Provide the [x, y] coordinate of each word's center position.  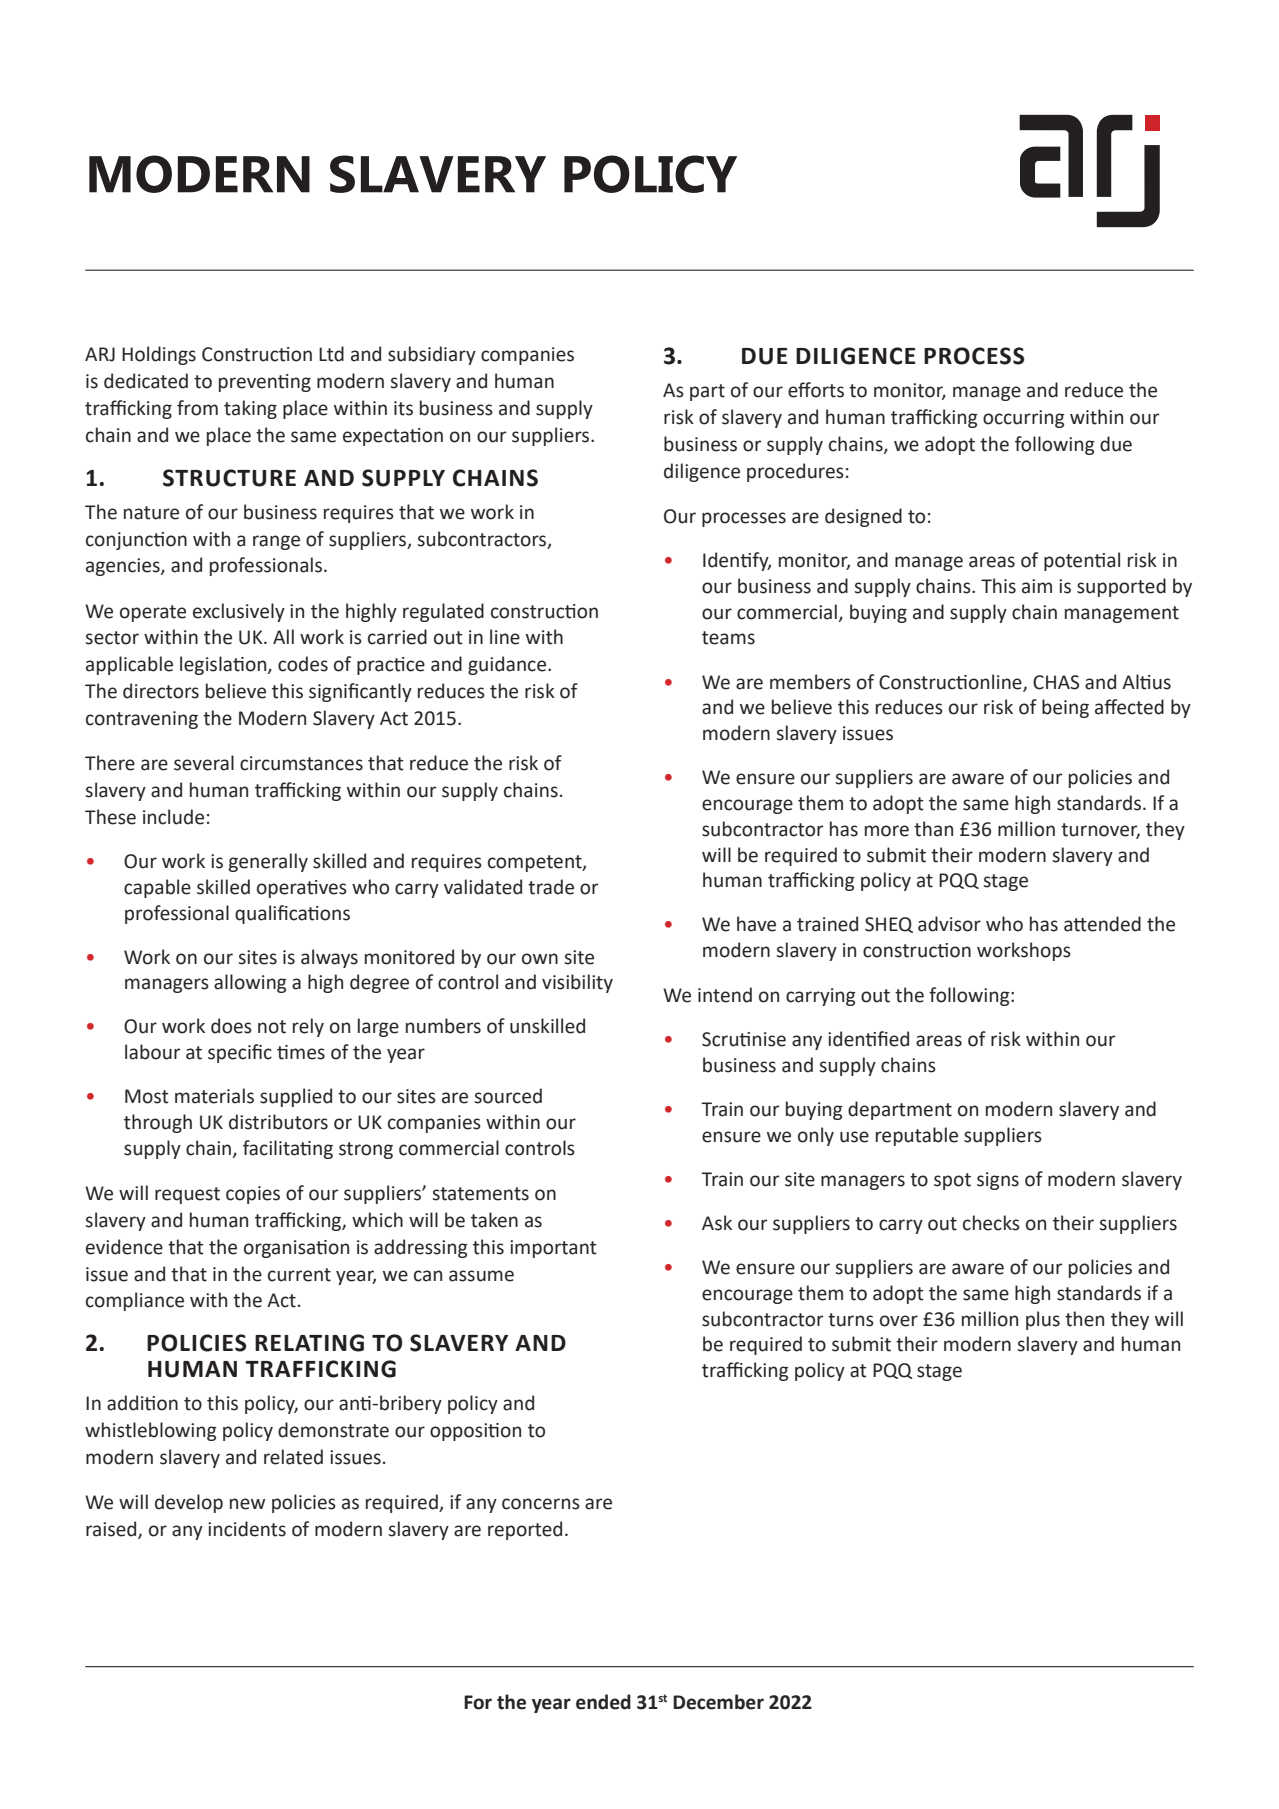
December [718, 1702]
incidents [247, 1529]
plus [1043, 1320]
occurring [1024, 419]
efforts [816, 390]
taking [250, 409]
